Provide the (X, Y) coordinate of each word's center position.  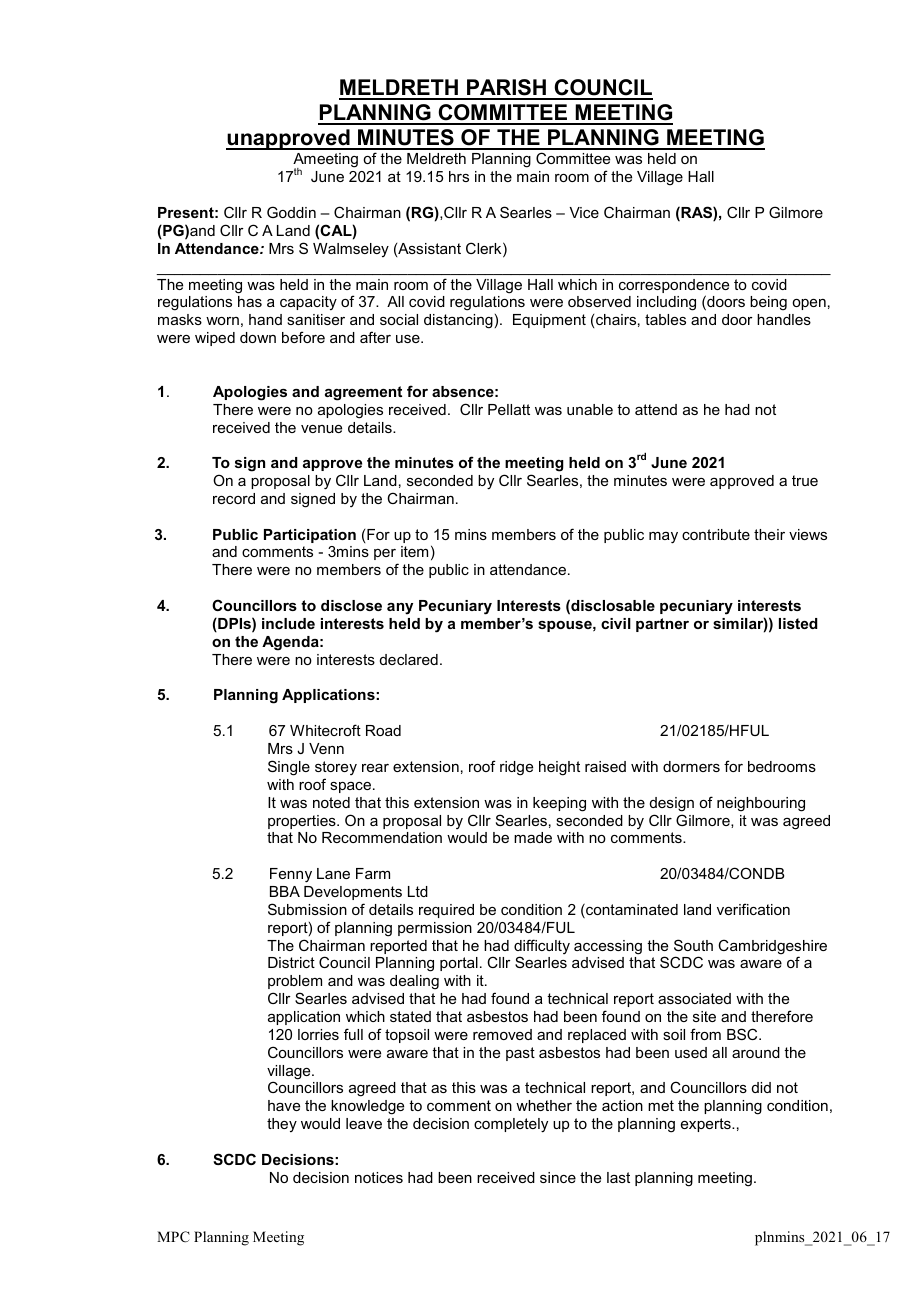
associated (694, 998)
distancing (458, 321)
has (250, 301)
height (559, 768)
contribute (716, 534)
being (768, 303)
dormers (691, 766)
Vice (584, 212)
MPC (173, 1237)
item (414, 551)
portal (459, 964)
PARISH (507, 89)
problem (295, 982)
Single (289, 768)
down (258, 337)
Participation (310, 536)
